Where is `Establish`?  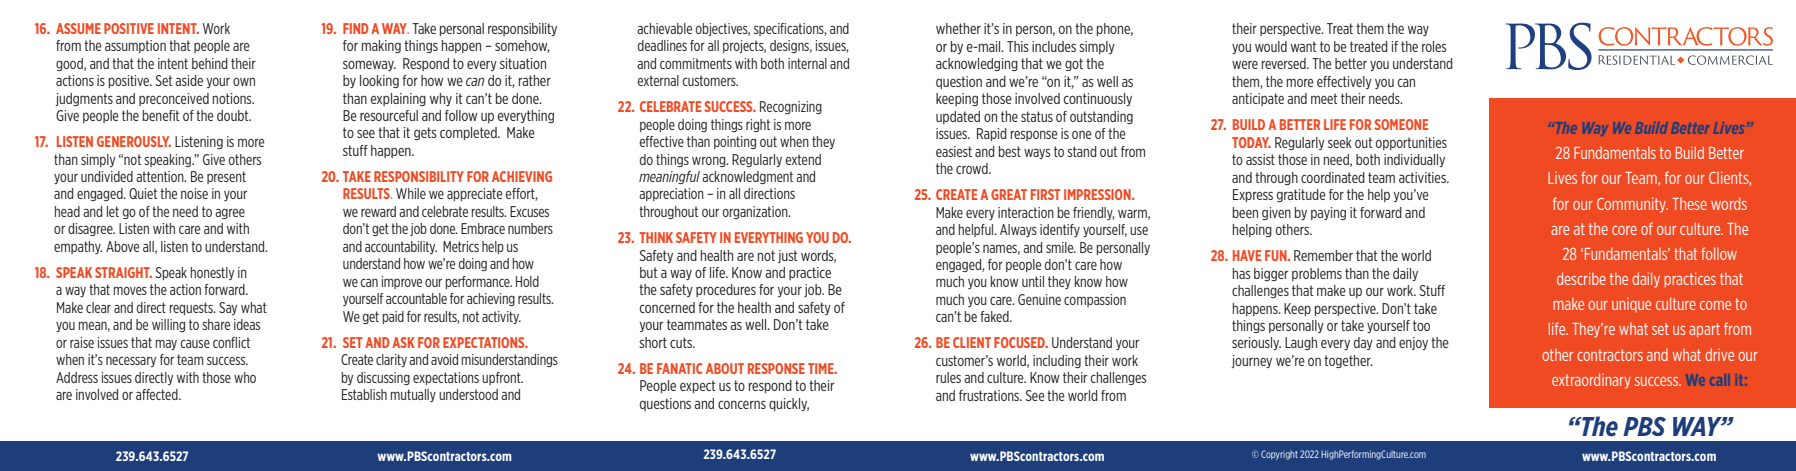 Establish is located at coordinates (364, 394).
